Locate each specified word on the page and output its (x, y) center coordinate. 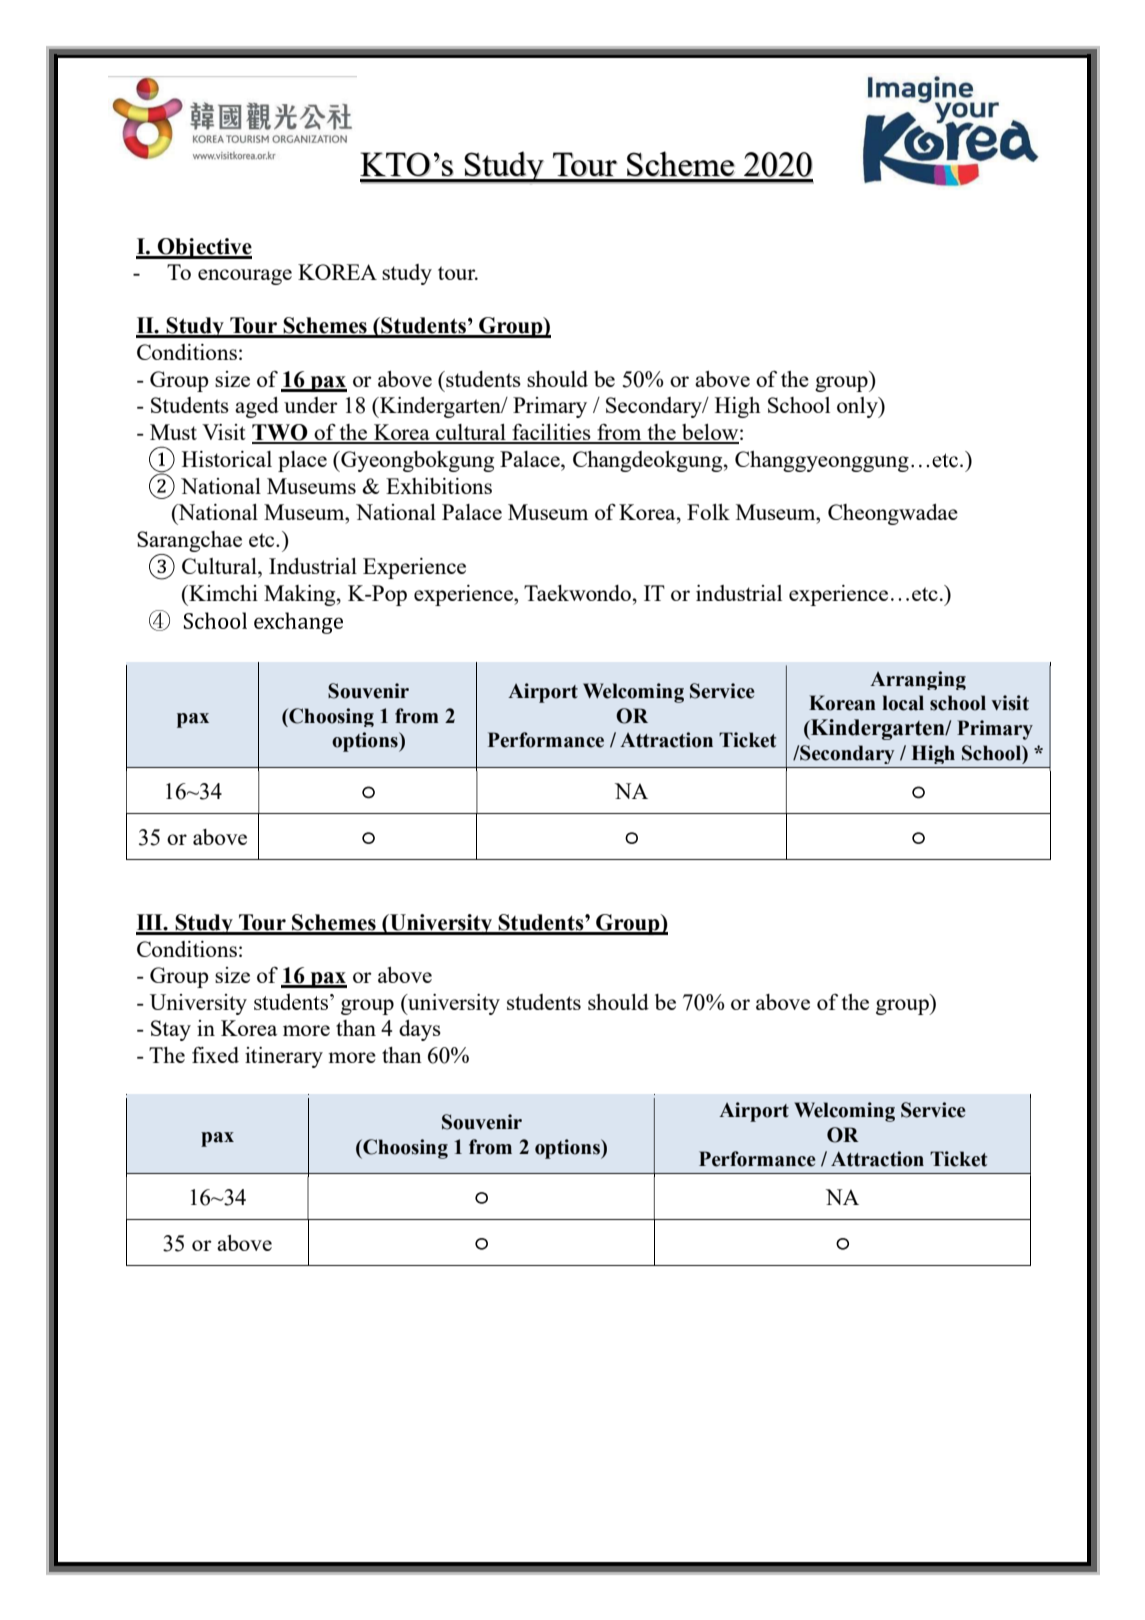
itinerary (284, 1057)
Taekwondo (577, 593)
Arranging (918, 680)
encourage (245, 277)
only (858, 407)
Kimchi (222, 593)
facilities (551, 433)
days (420, 1030)
